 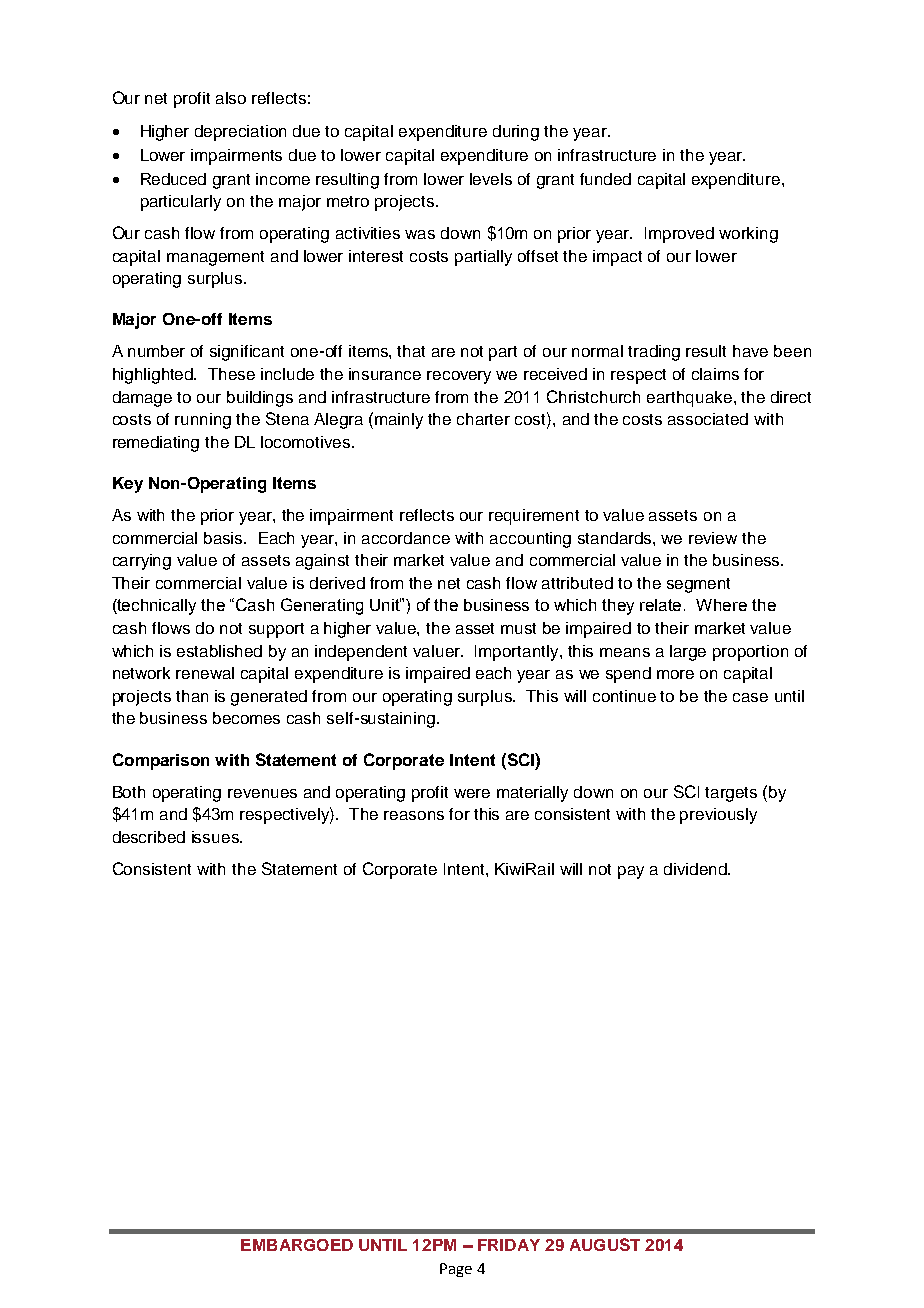 What do you see at coordinates (605, 179) in the document?
I see `funded` at bounding box center [605, 179].
